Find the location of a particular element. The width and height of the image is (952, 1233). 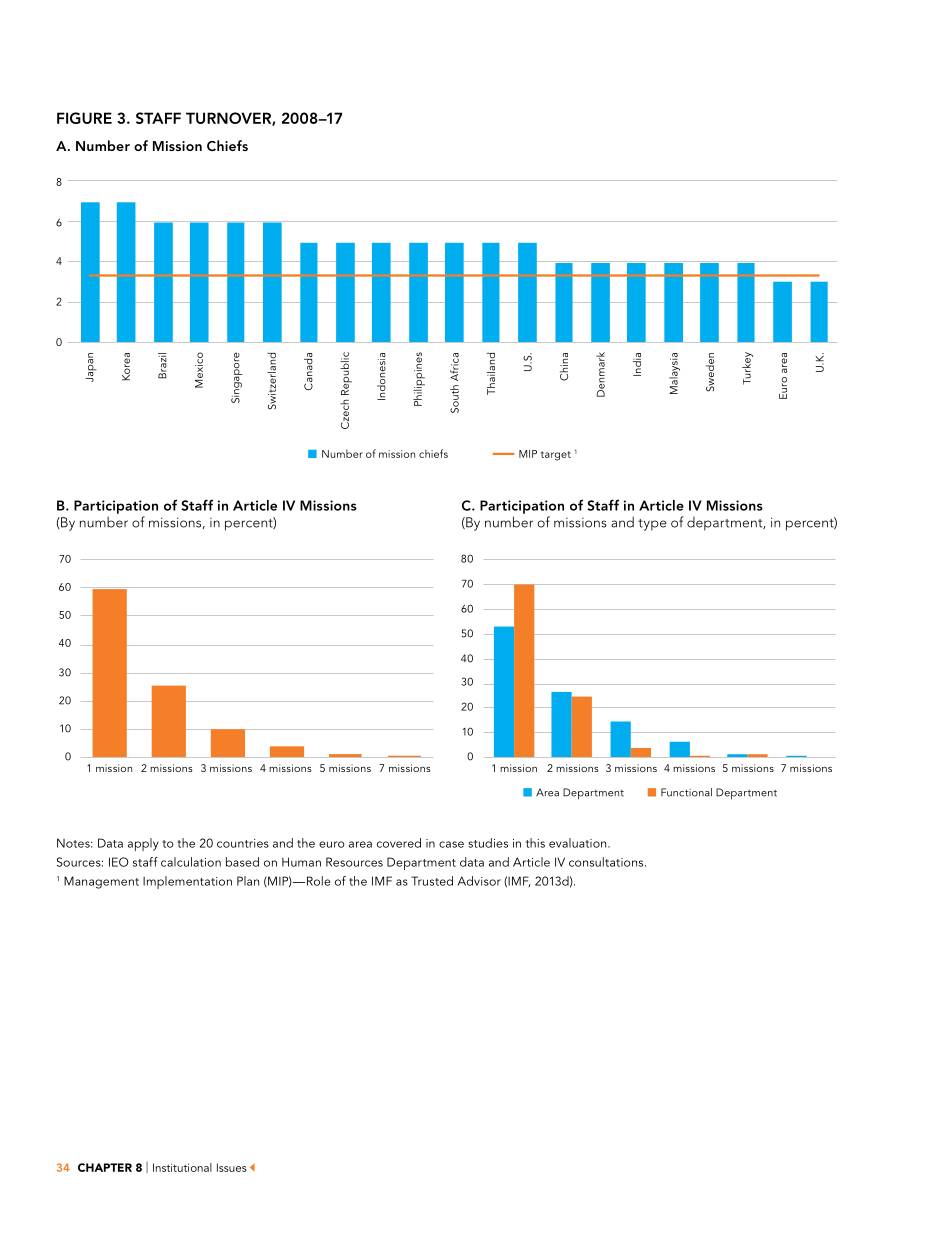

target is located at coordinates (556, 456).
